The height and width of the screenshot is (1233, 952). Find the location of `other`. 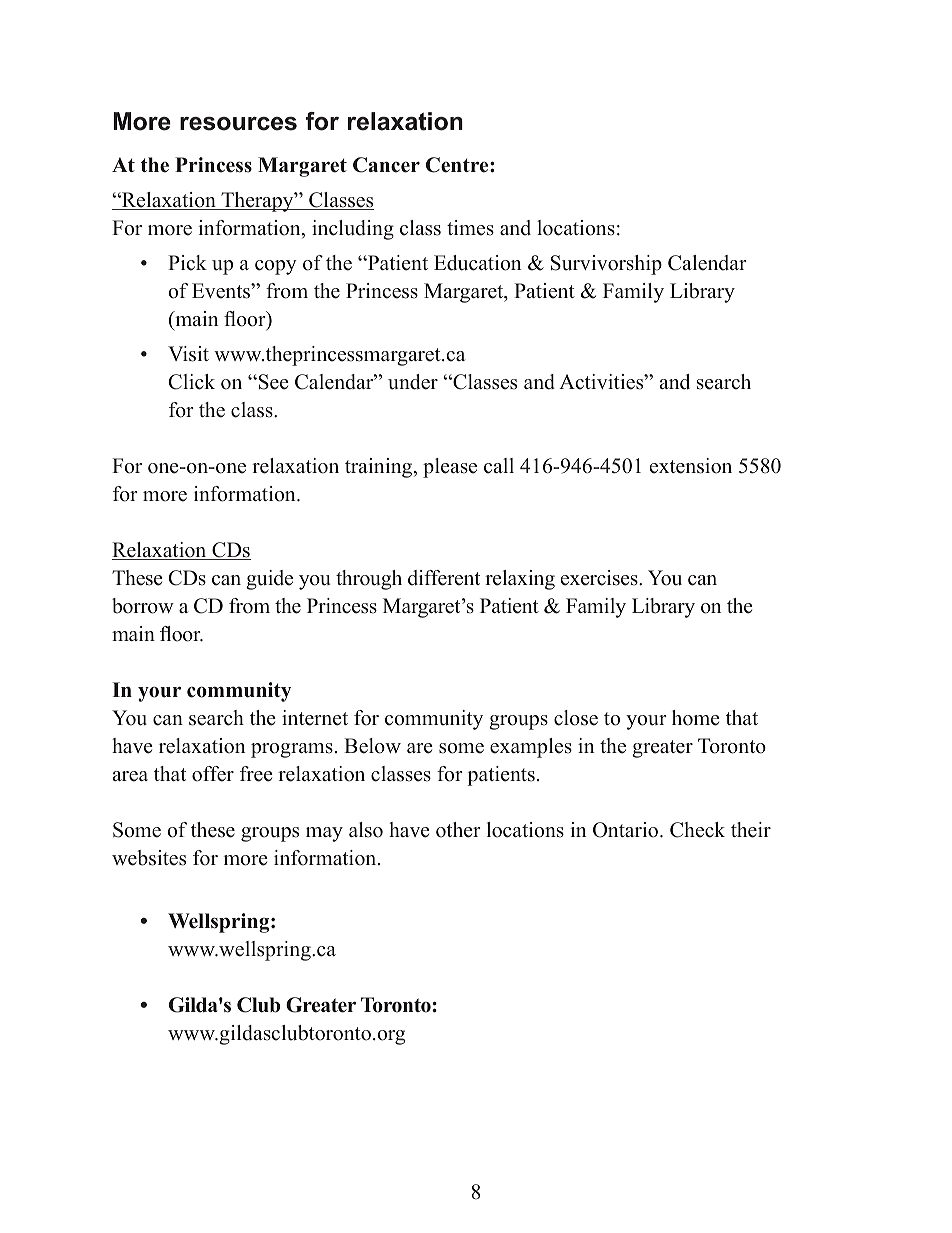

other is located at coordinates (458, 830).
